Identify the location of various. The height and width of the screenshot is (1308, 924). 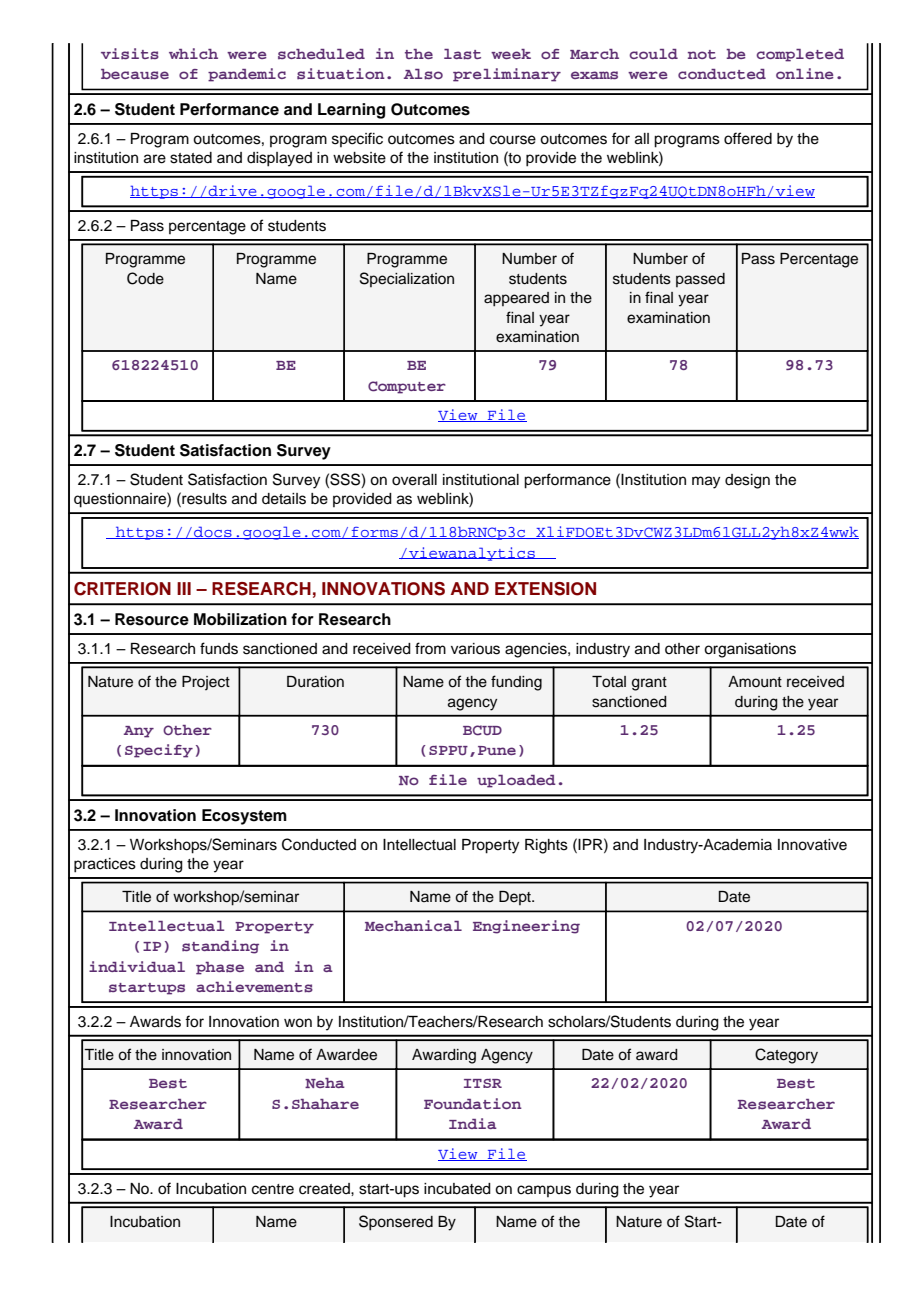
(475, 649).
